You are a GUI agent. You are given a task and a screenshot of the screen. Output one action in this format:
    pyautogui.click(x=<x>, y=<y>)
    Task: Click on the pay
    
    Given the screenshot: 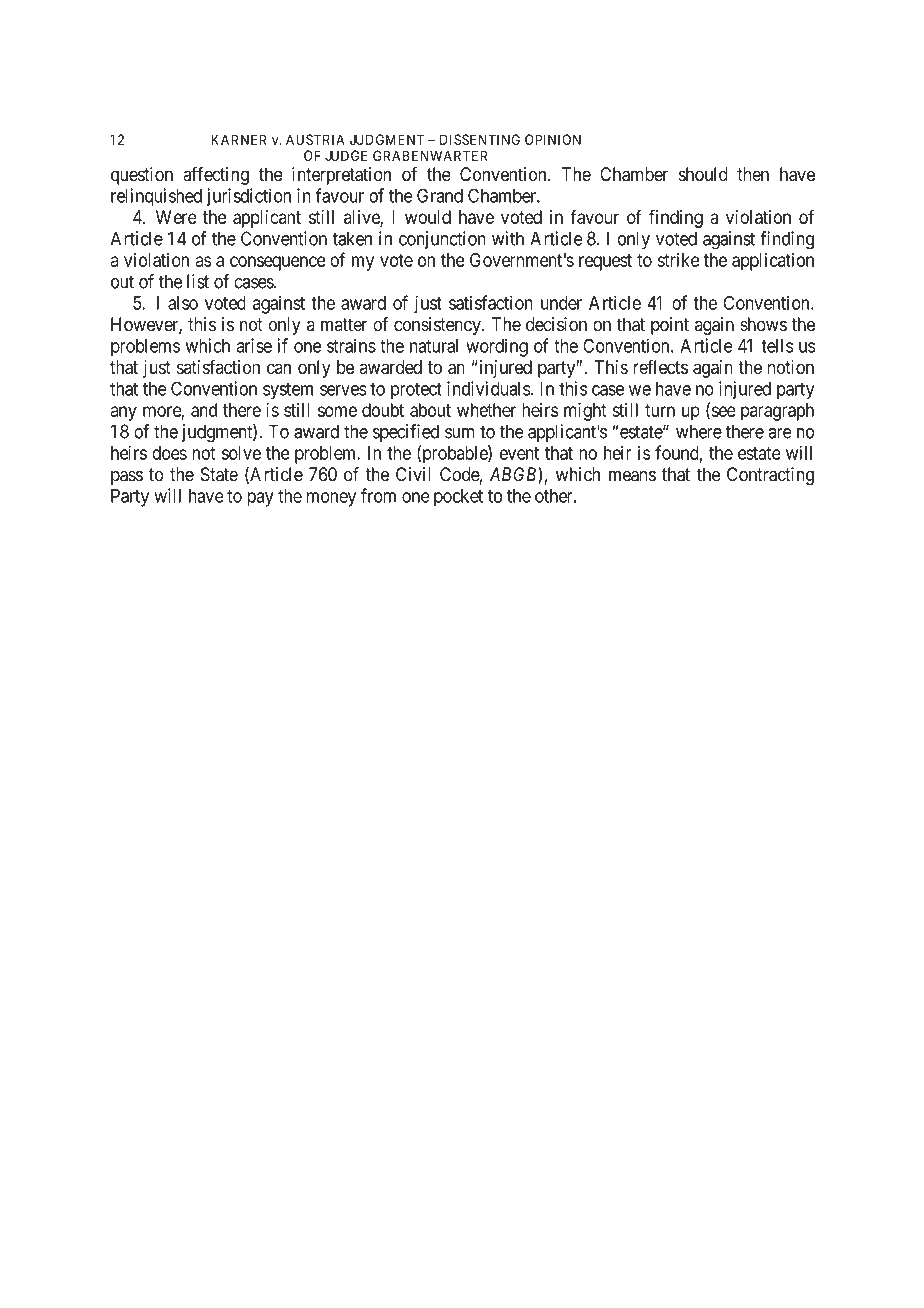 What is the action you would take?
    pyautogui.click(x=260, y=499)
